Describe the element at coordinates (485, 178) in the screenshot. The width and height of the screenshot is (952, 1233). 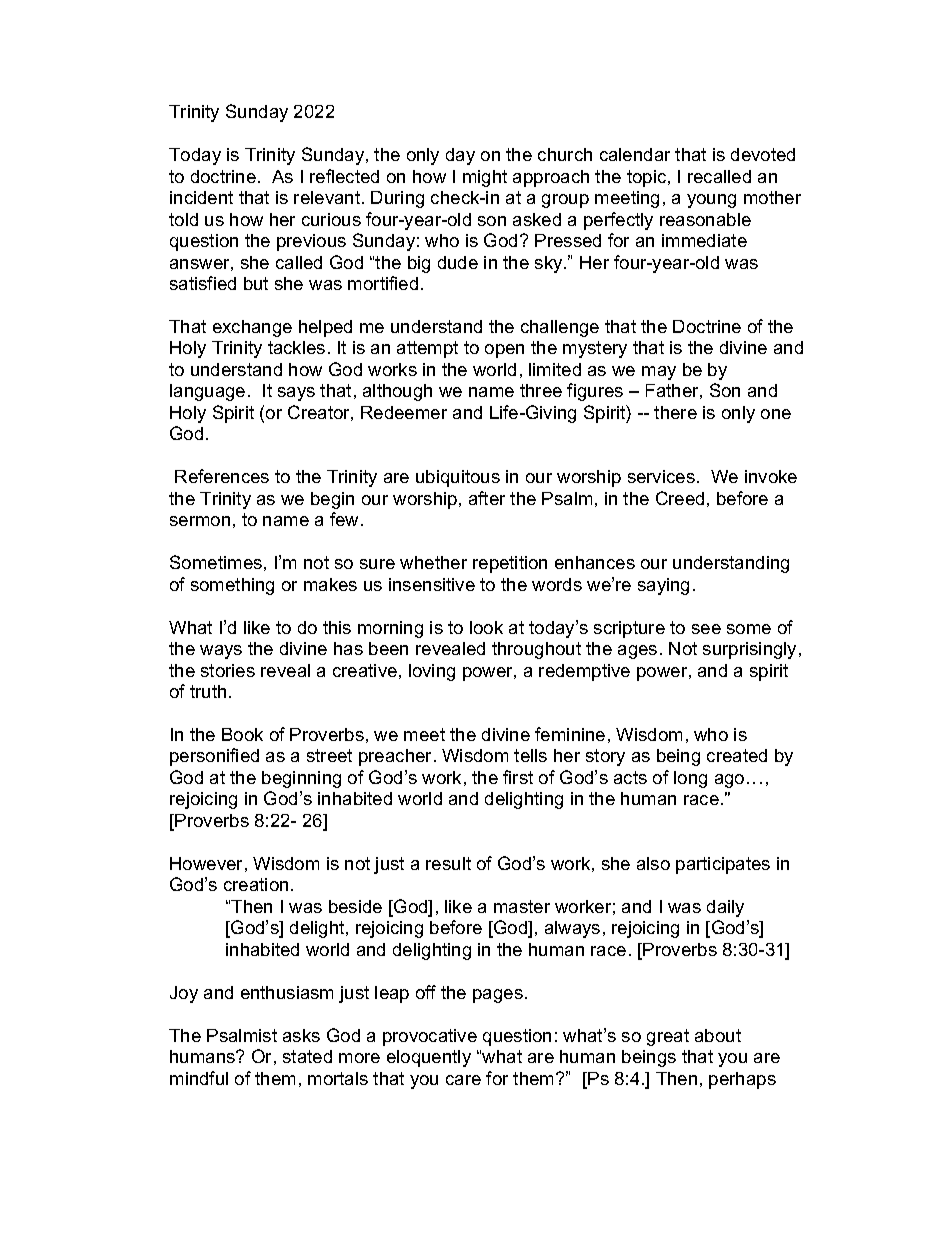
I see `might` at that location.
